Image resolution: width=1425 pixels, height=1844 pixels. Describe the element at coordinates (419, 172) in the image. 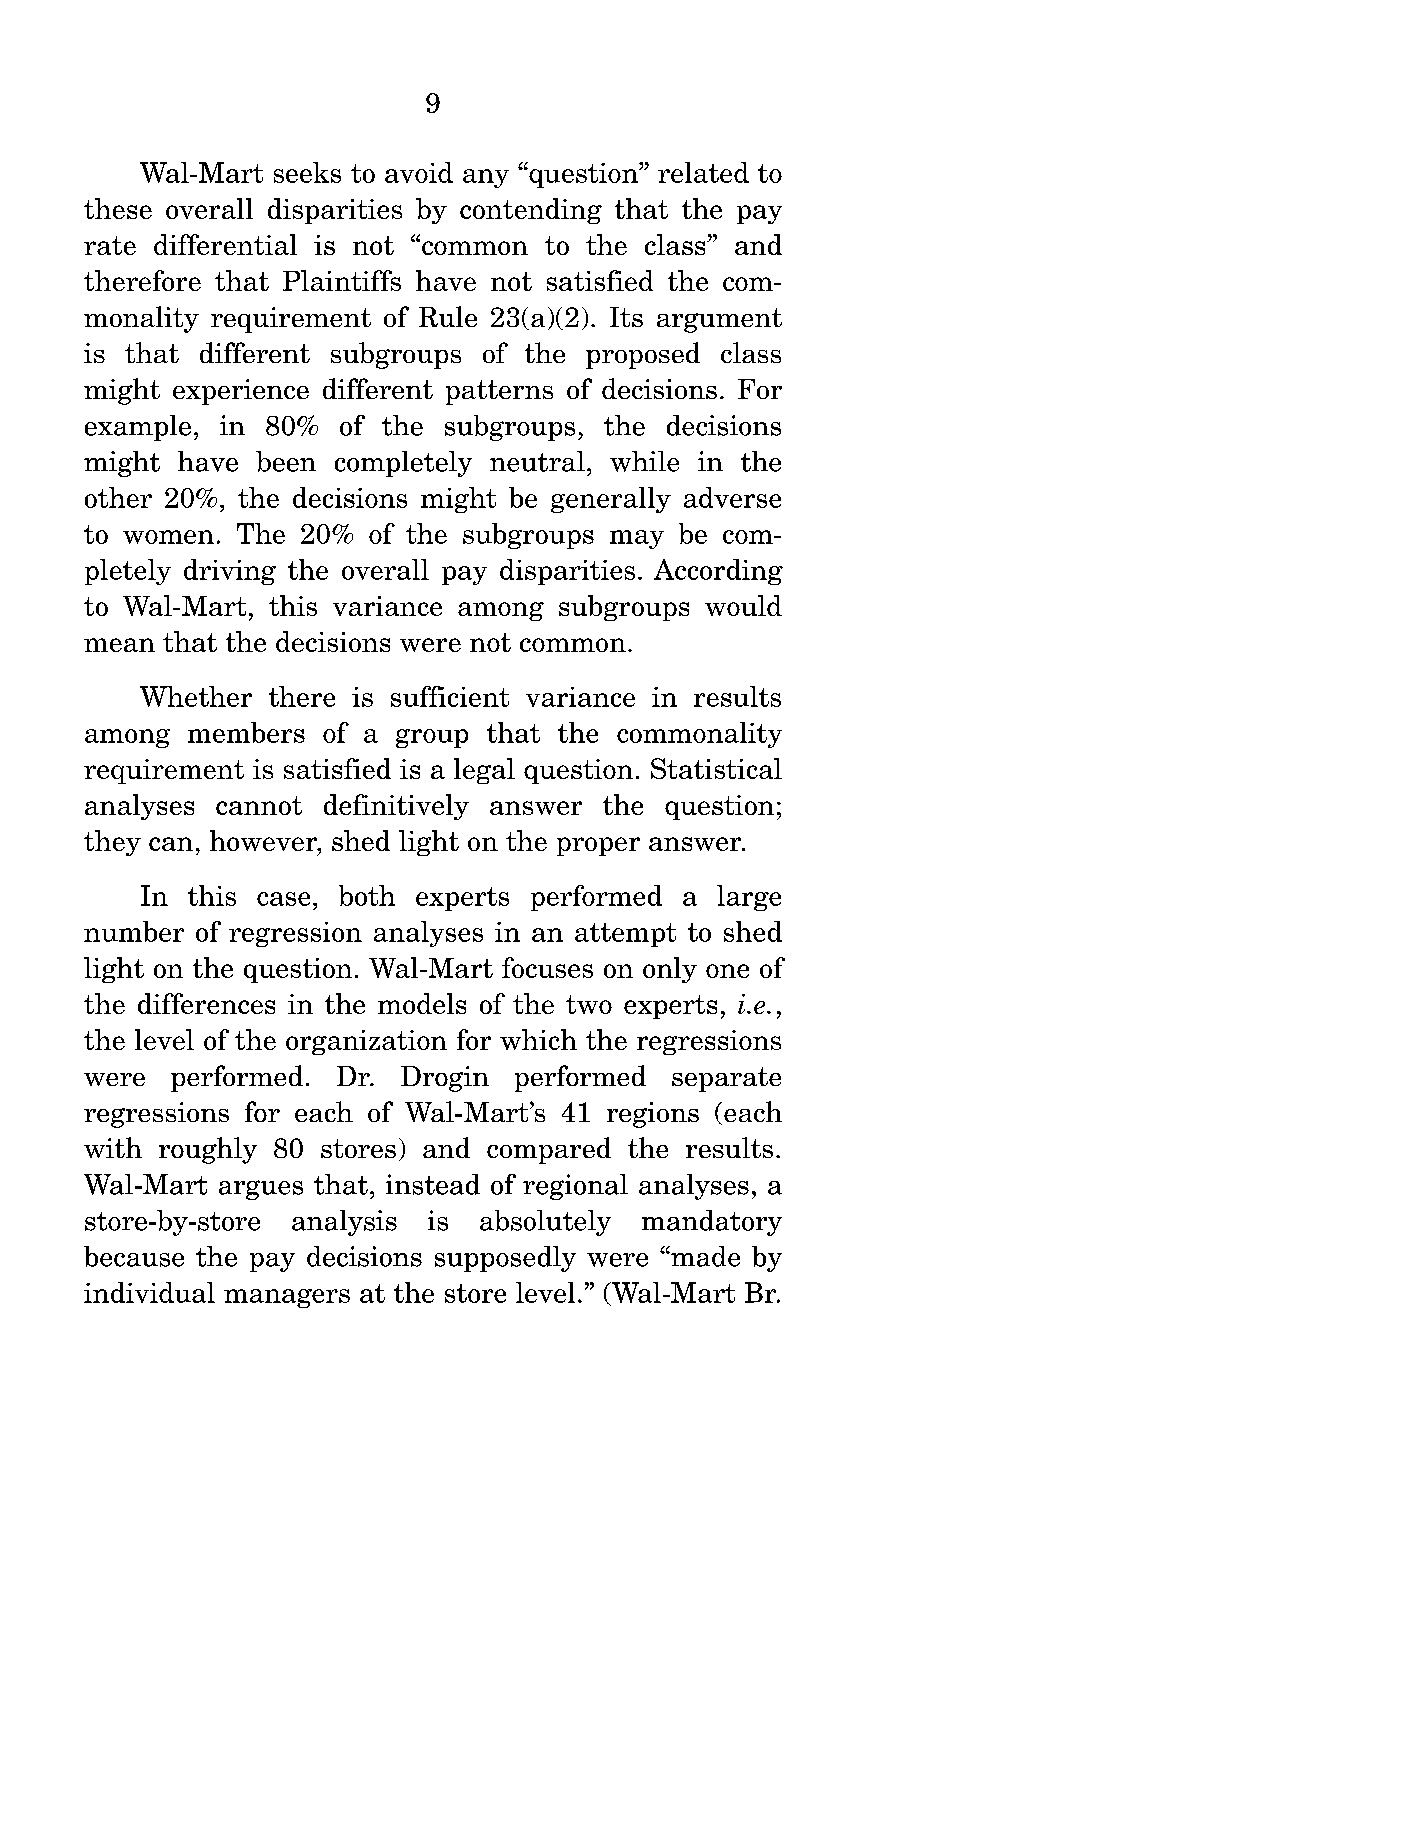

I see `avoid` at that location.
